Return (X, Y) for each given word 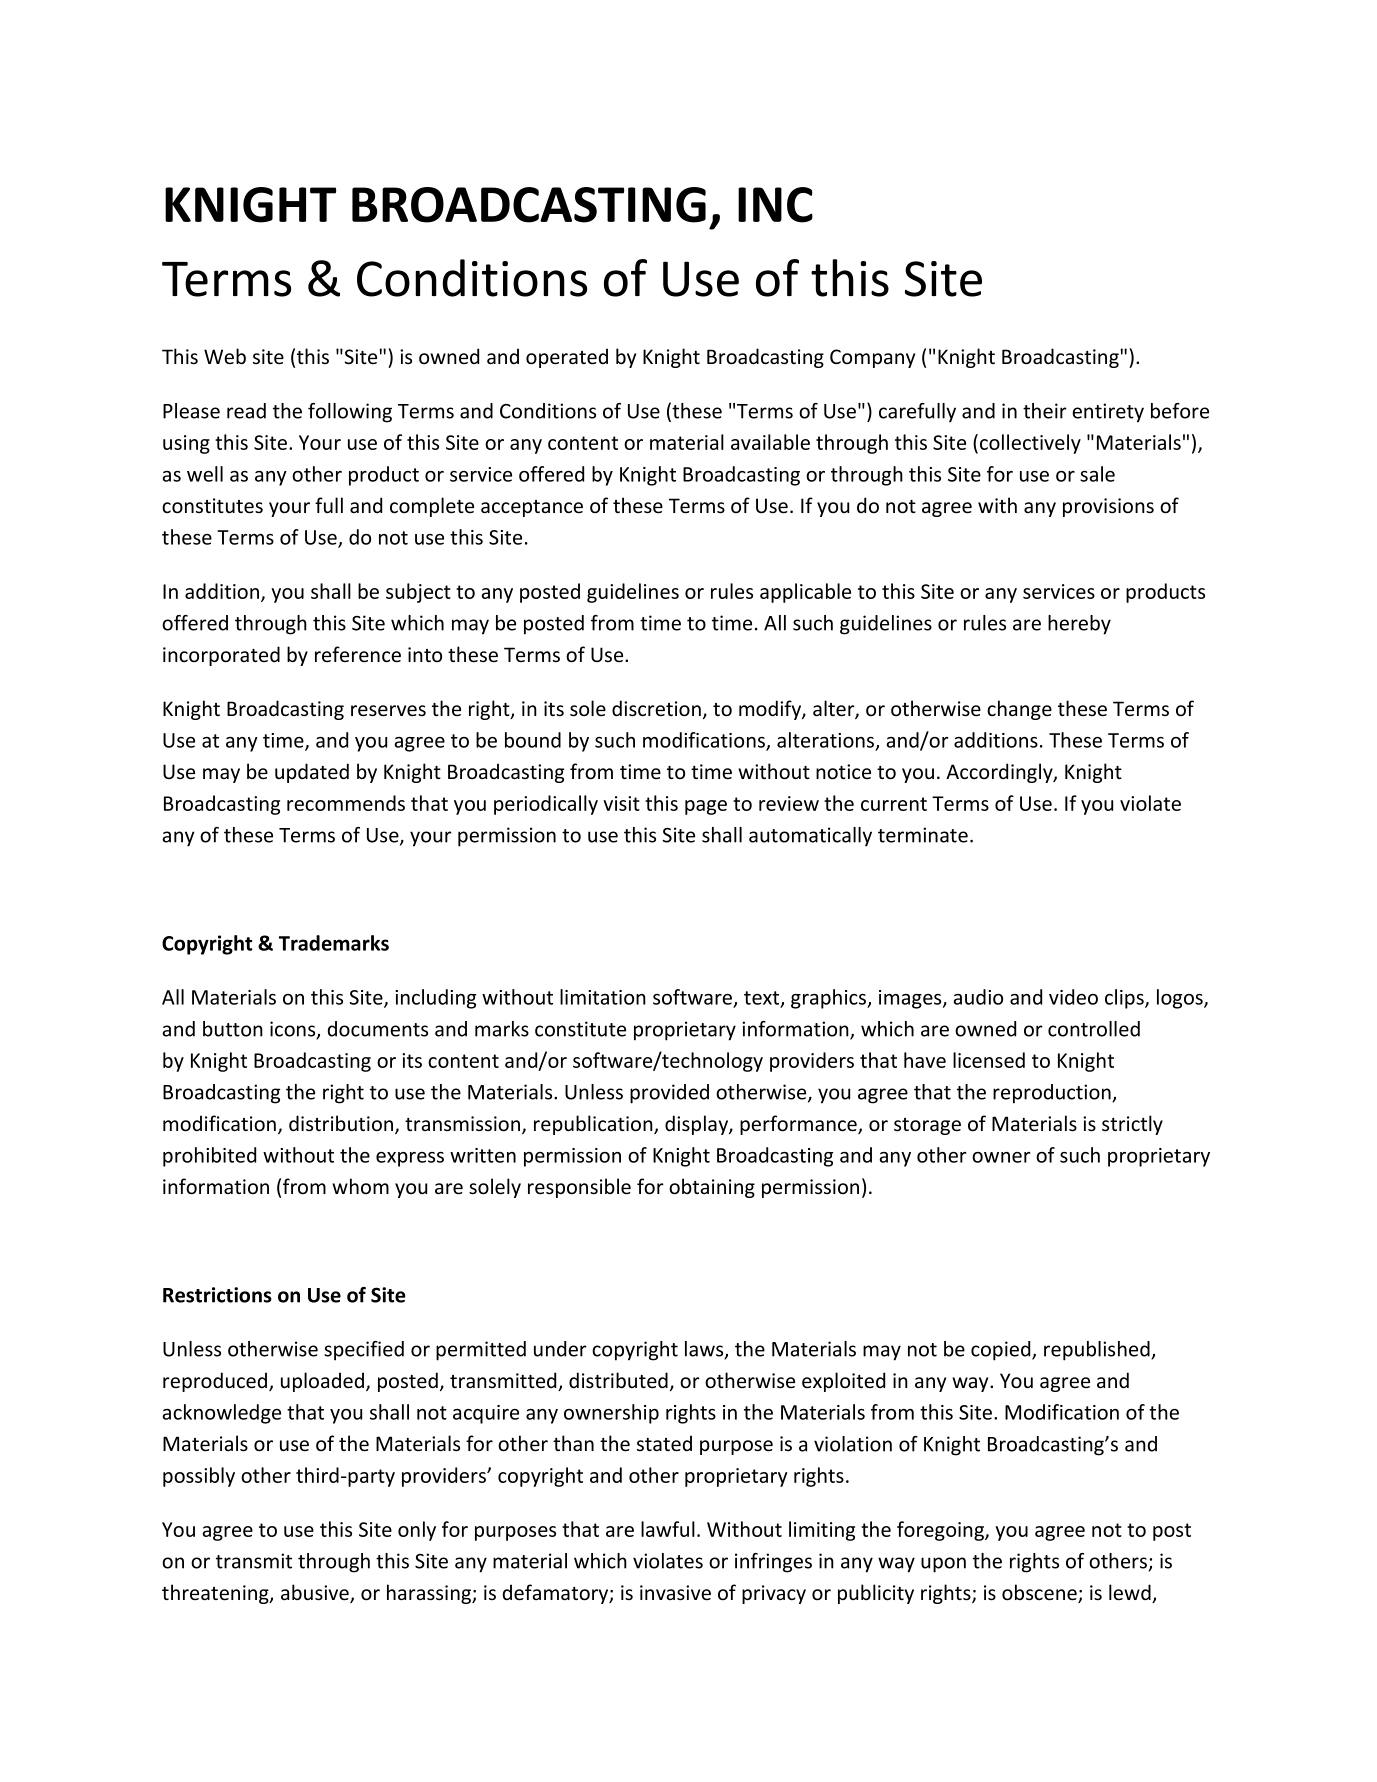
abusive (316, 1593)
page (706, 807)
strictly (1132, 1125)
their (1045, 411)
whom (360, 1186)
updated (312, 773)
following (350, 413)
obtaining (712, 1188)
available (770, 442)
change (1019, 710)
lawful (668, 1529)
